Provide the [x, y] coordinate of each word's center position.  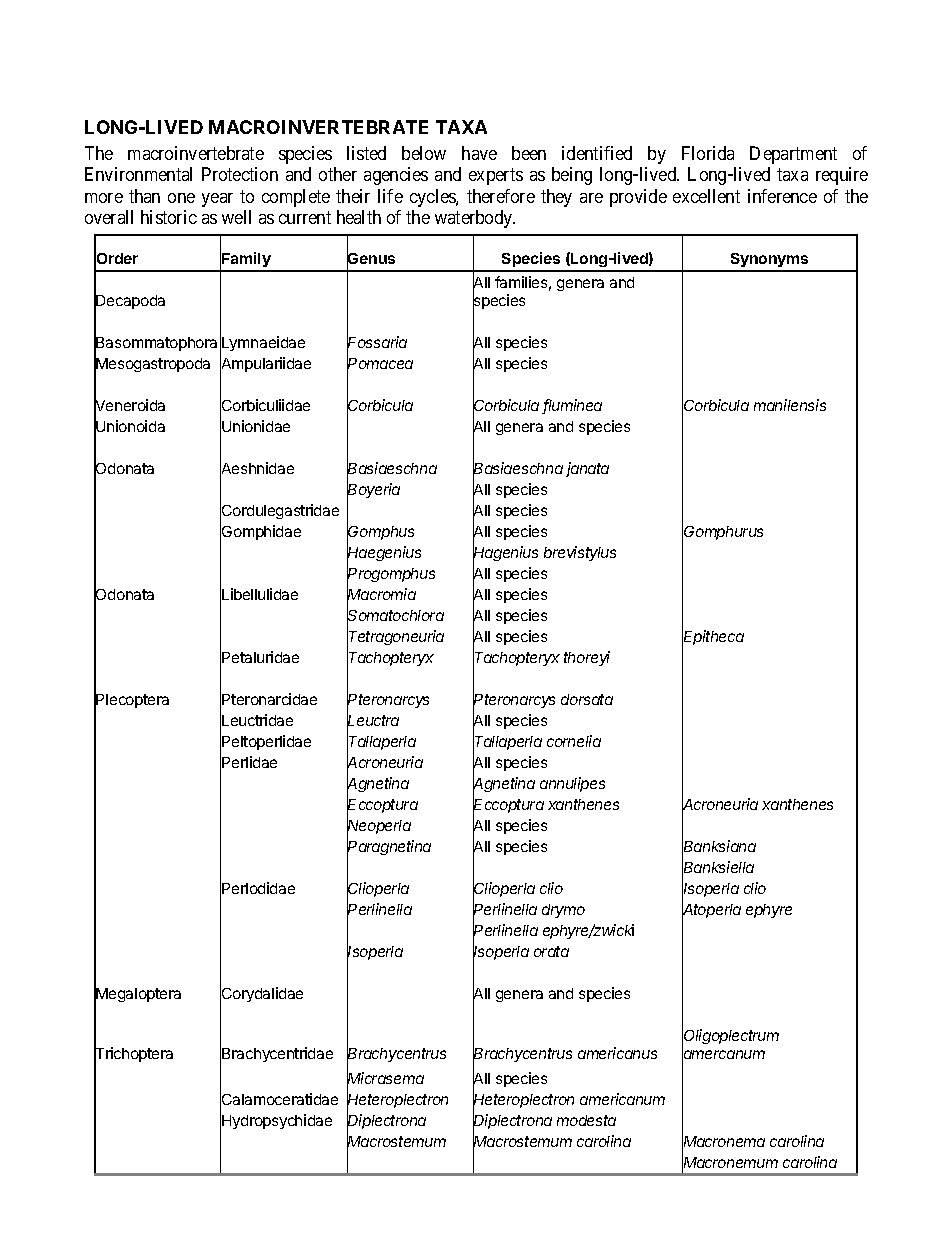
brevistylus [580, 553]
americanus [617, 1053]
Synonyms [770, 262]
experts [496, 176]
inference [782, 196]
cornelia [574, 741]
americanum [622, 1099]
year [217, 200]
